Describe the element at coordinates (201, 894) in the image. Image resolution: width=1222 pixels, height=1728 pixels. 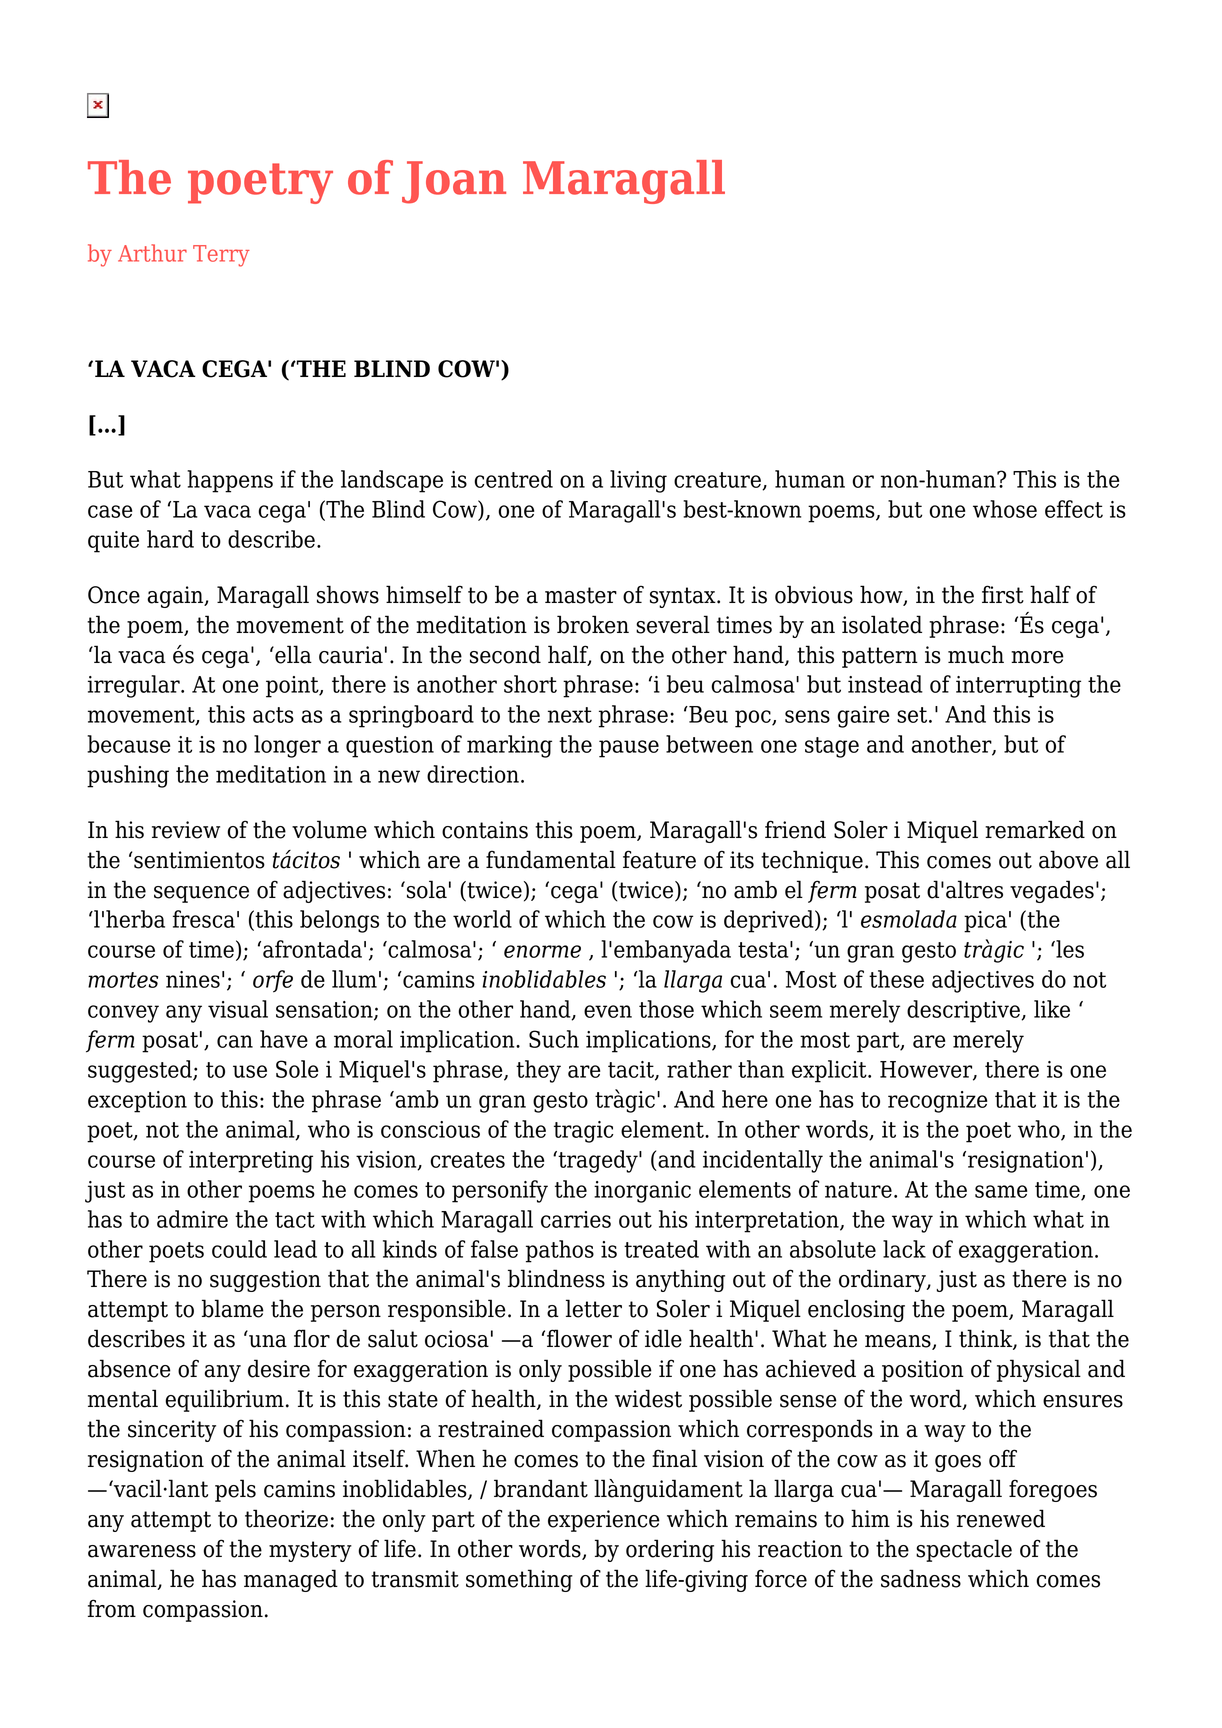
I see `sequence` at that location.
